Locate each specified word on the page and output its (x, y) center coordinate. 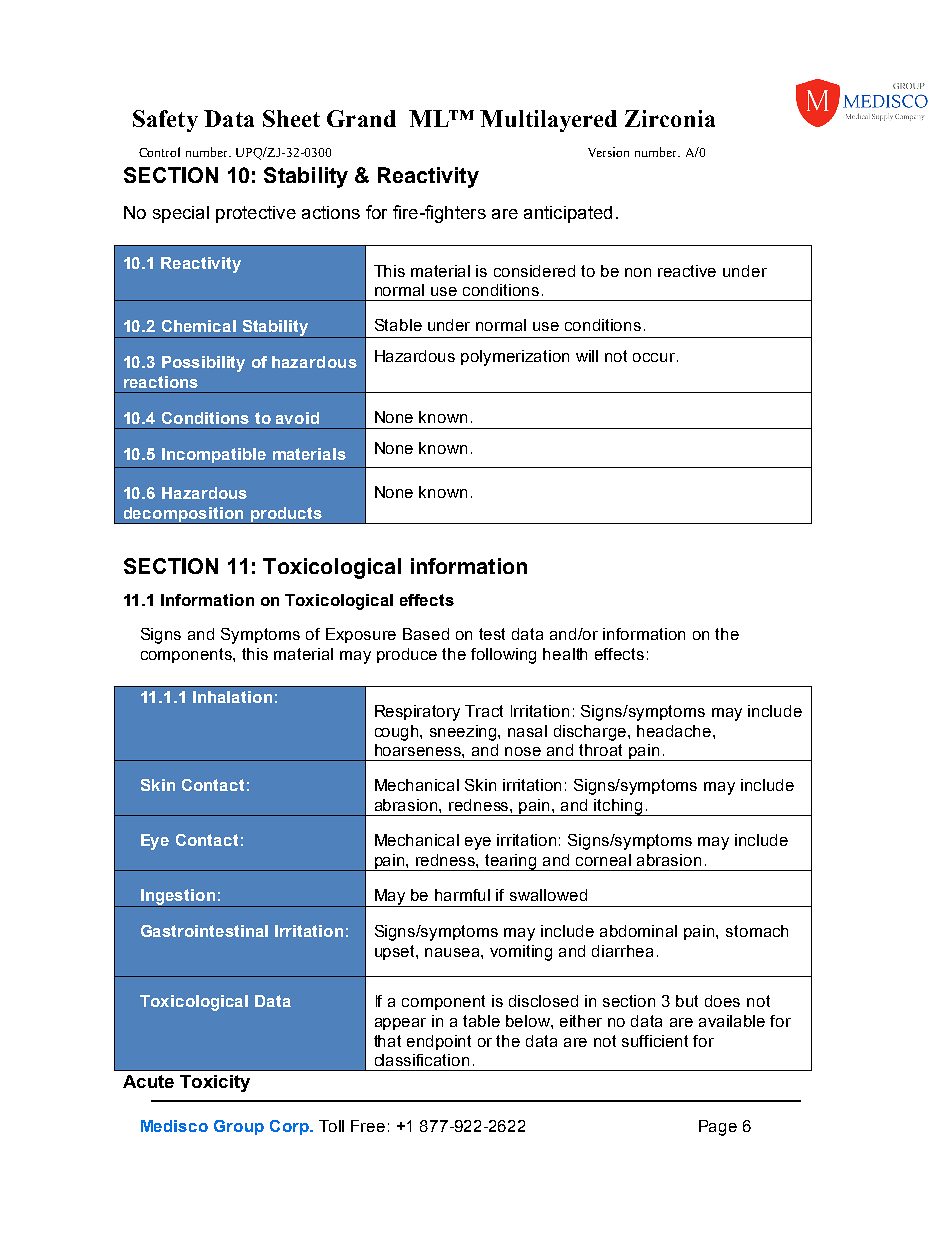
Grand (361, 118)
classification (422, 1060)
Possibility (203, 364)
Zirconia (670, 118)
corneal (603, 860)
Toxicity (215, 1083)
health (565, 654)
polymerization (515, 358)
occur (655, 357)
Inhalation (232, 697)
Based (426, 634)
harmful (462, 895)
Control (159, 152)
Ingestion (178, 898)
